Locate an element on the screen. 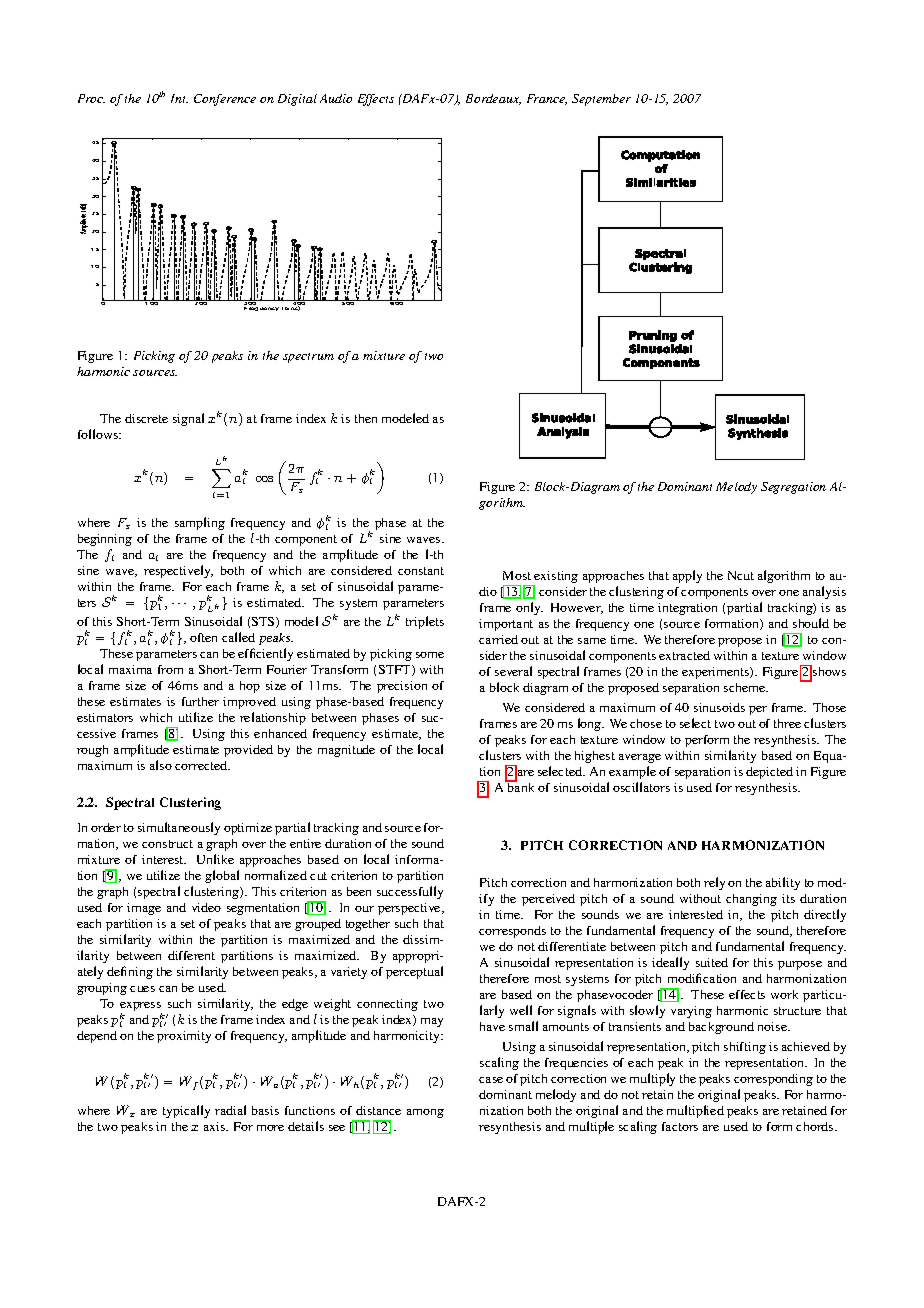 This screenshot has width=924, height=1308. Conference is located at coordinates (225, 100).
